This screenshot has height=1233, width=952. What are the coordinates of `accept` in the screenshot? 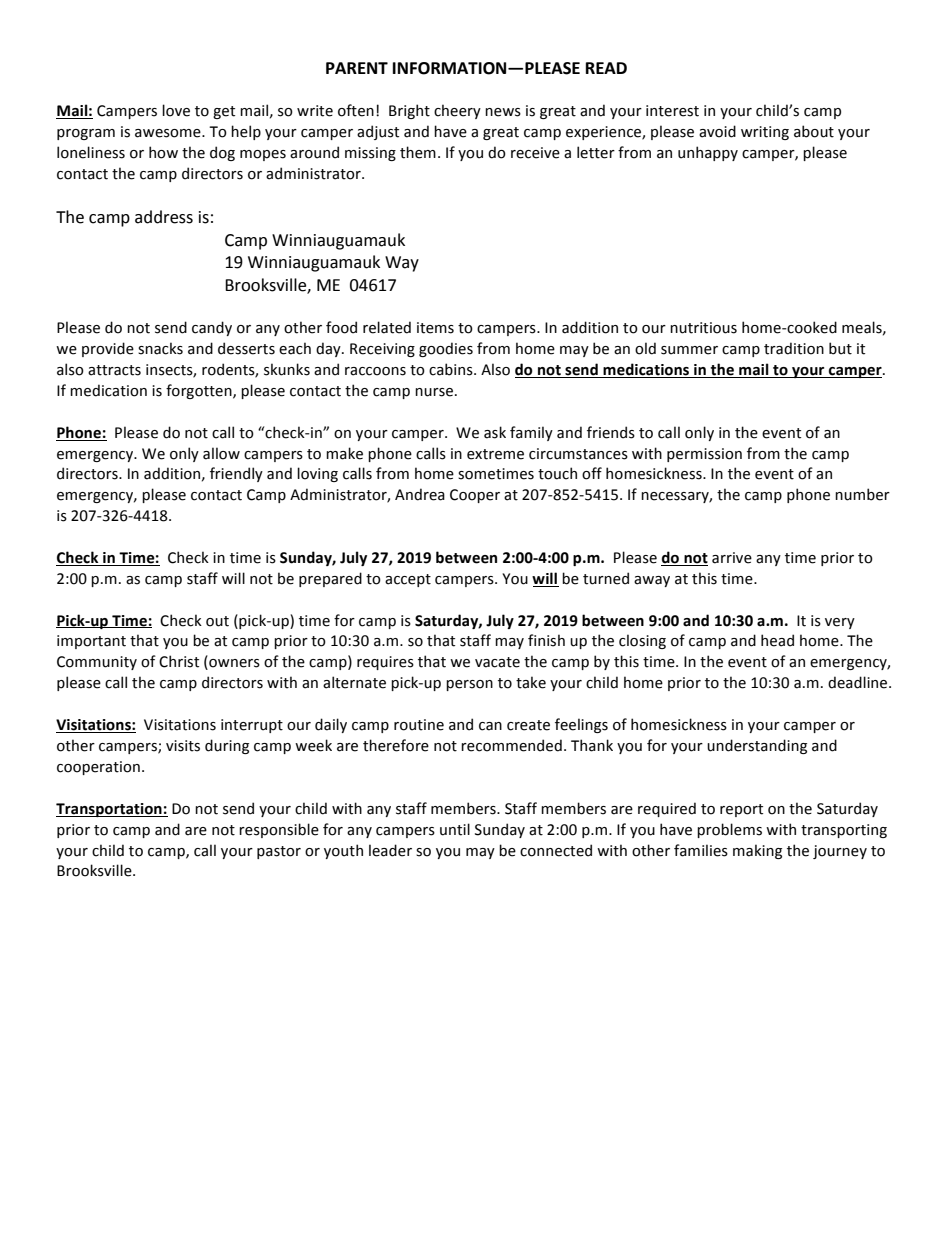 It's located at (408, 580).
